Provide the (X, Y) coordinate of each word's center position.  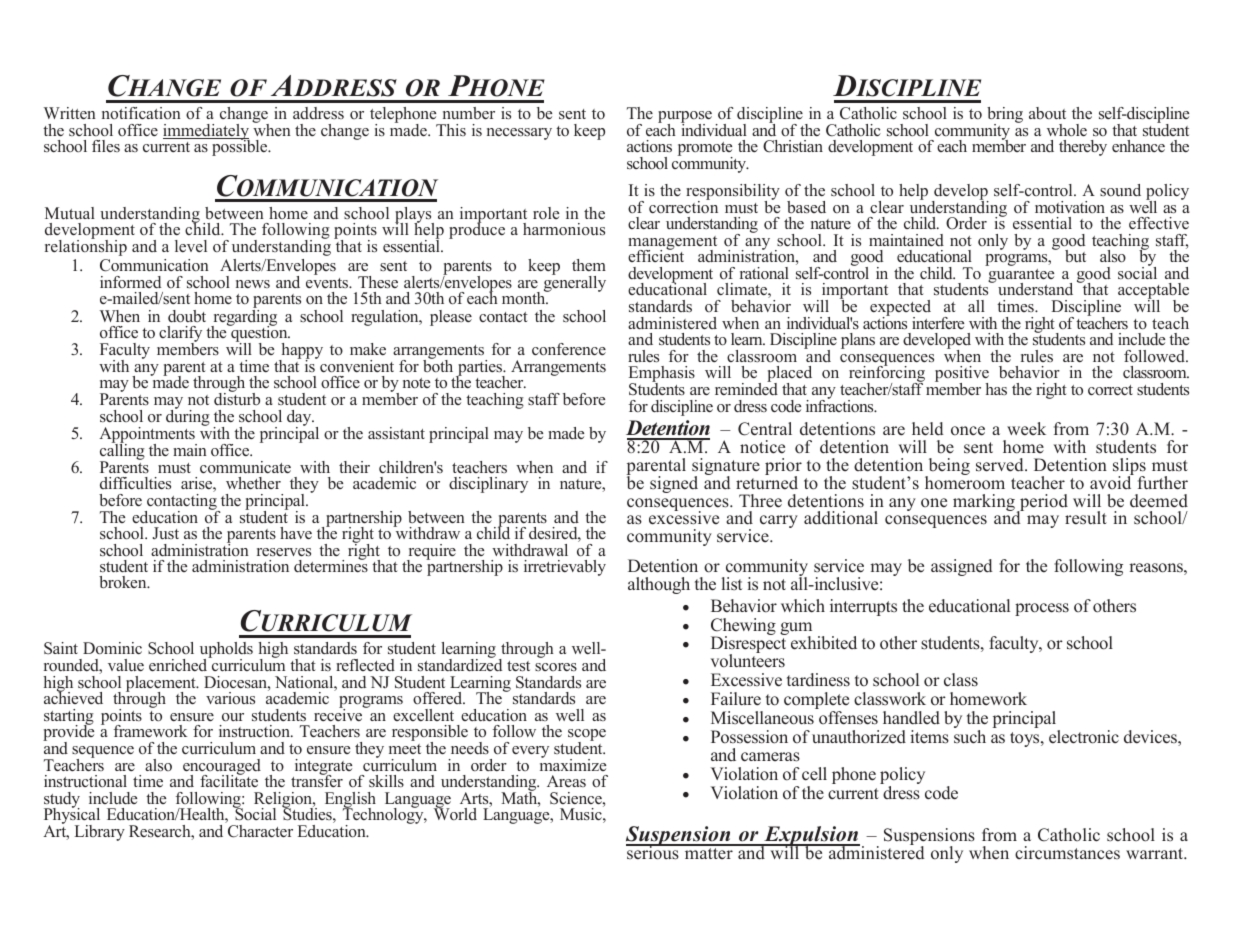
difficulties (135, 483)
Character (260, 831)
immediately (206, 133)
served (1001, 465)
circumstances (1067, 853)
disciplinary (488, 485)
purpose (685, 118)
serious (653, 852)
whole (1067, 130)
